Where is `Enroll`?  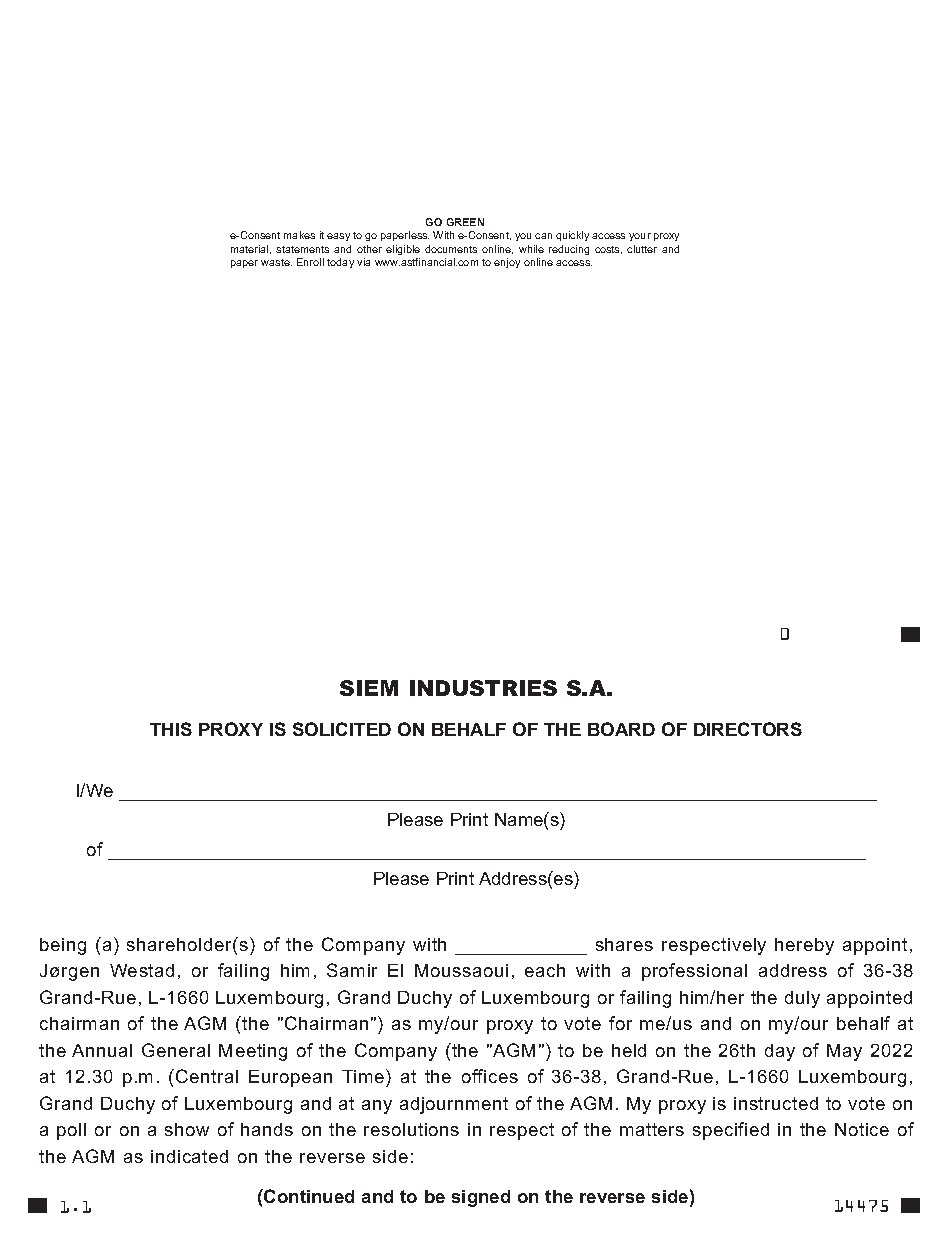 Enroll is located at coordinates (310, 262).
